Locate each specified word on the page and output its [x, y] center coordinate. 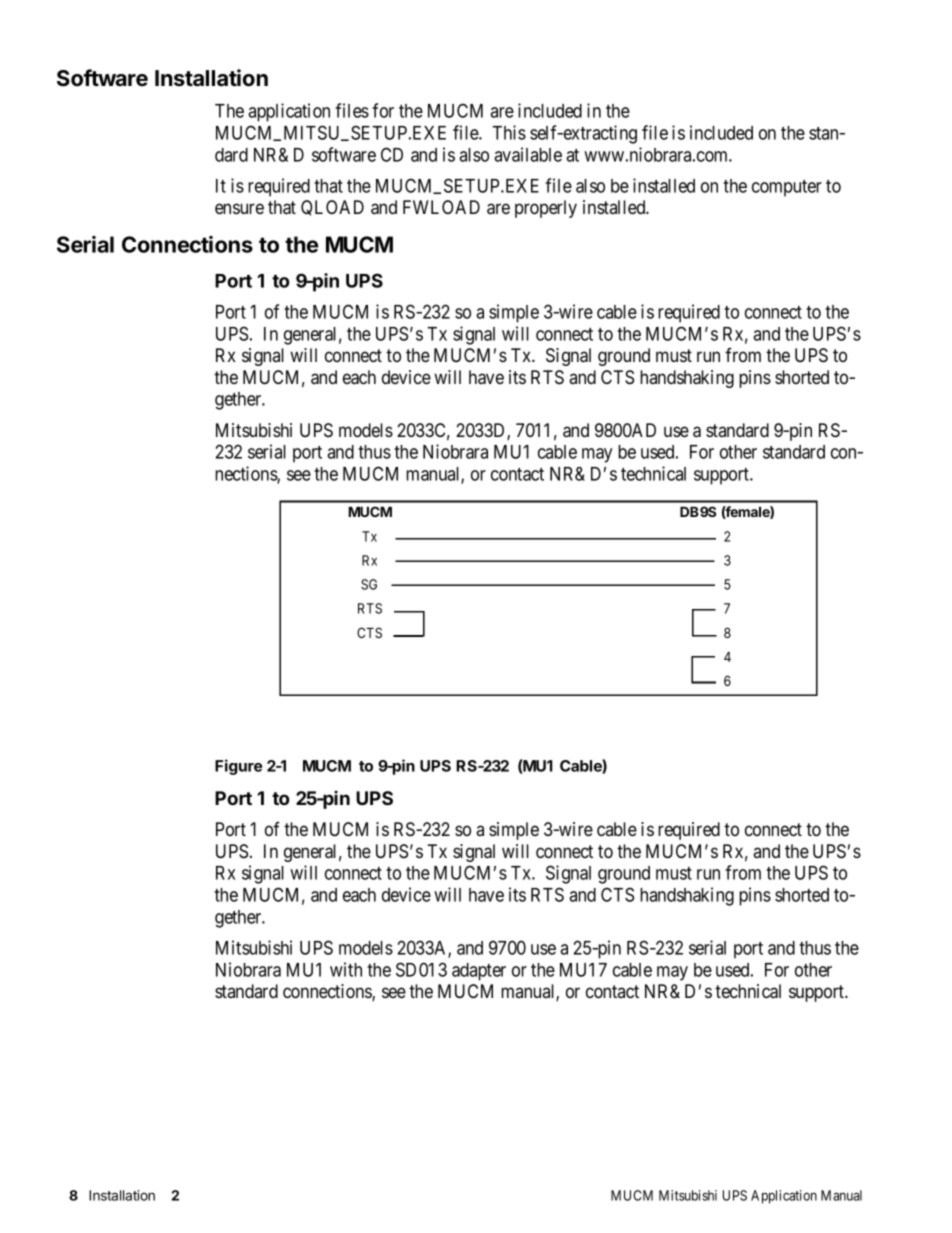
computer [787, 188]
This [509, 132]
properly [546, 209]
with [346, 969]
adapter [479, 972]
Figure [238, 767]
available [528, 154]
